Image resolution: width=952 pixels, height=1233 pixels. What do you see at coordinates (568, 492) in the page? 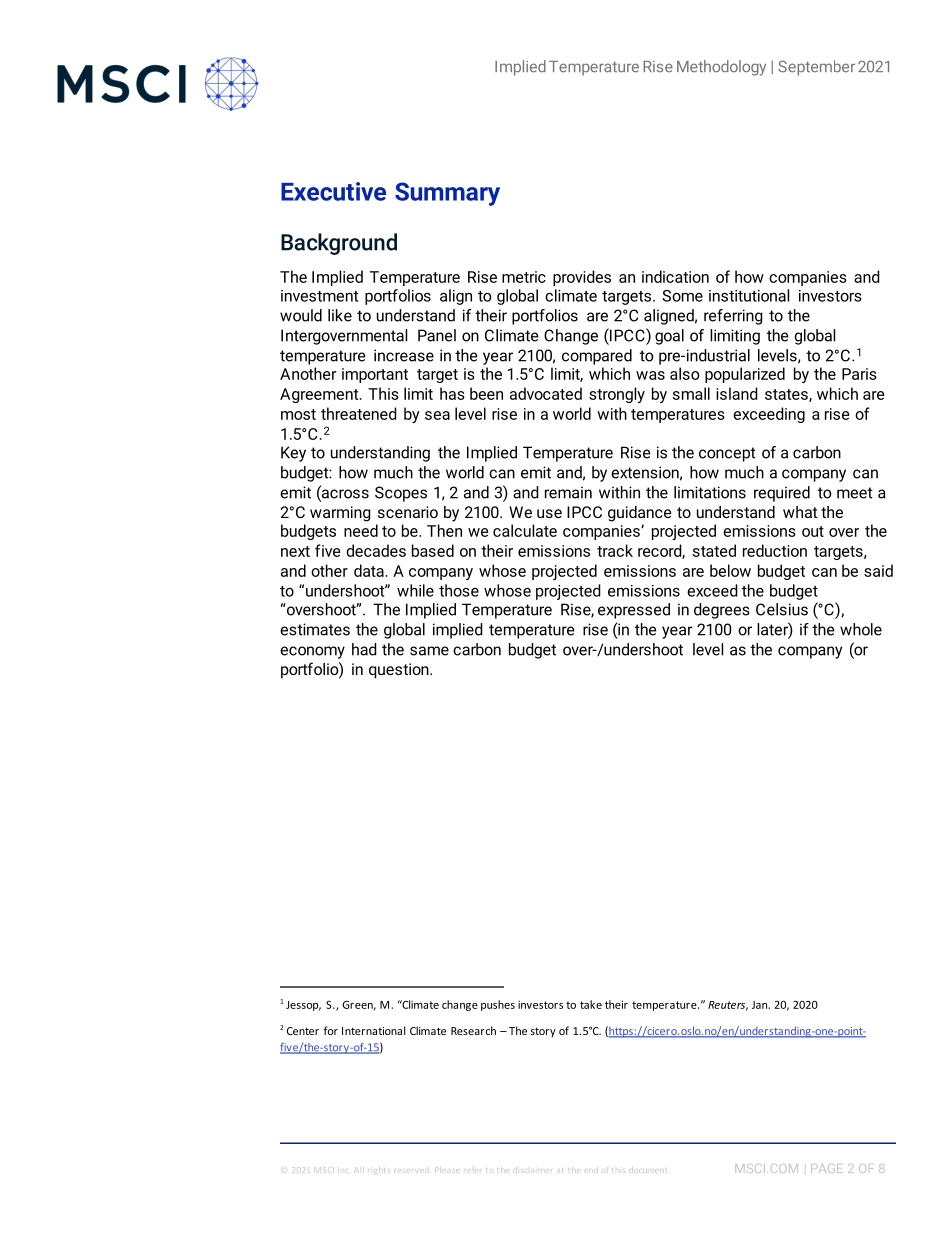
I see `remain` at bounding box center [568, 492].
